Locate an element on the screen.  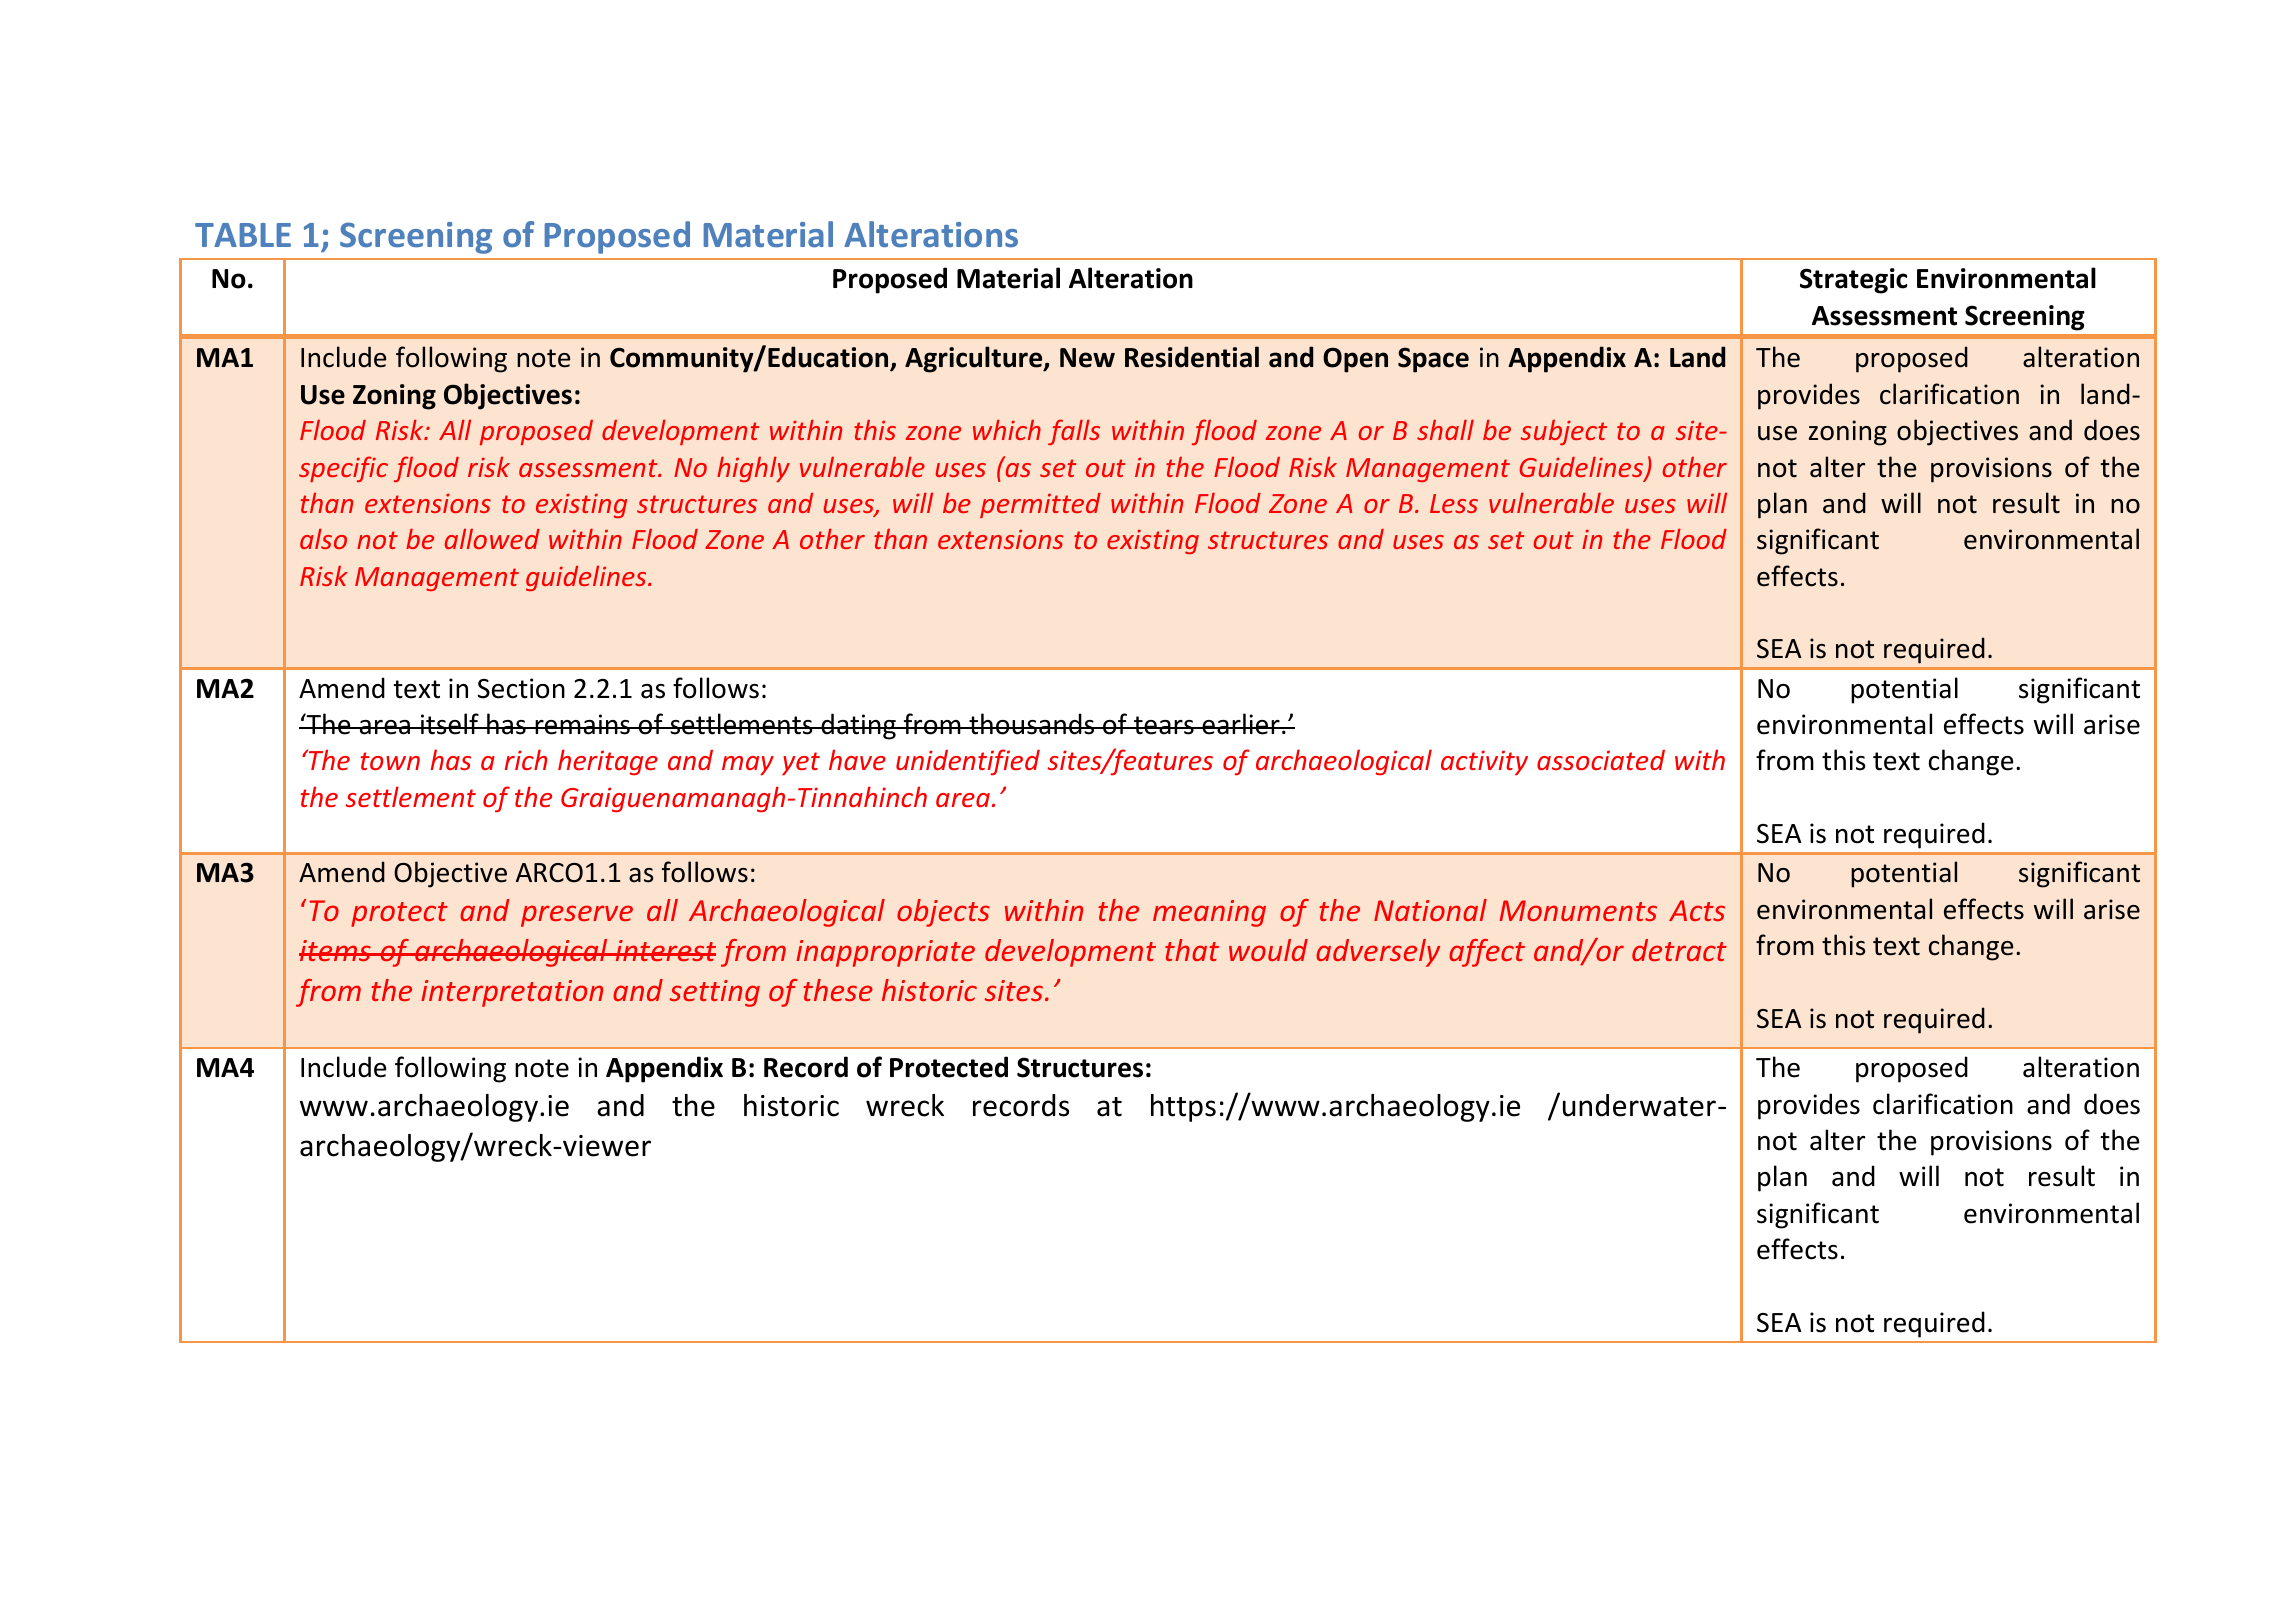
interpretation is located at coordinates (512, 993).
